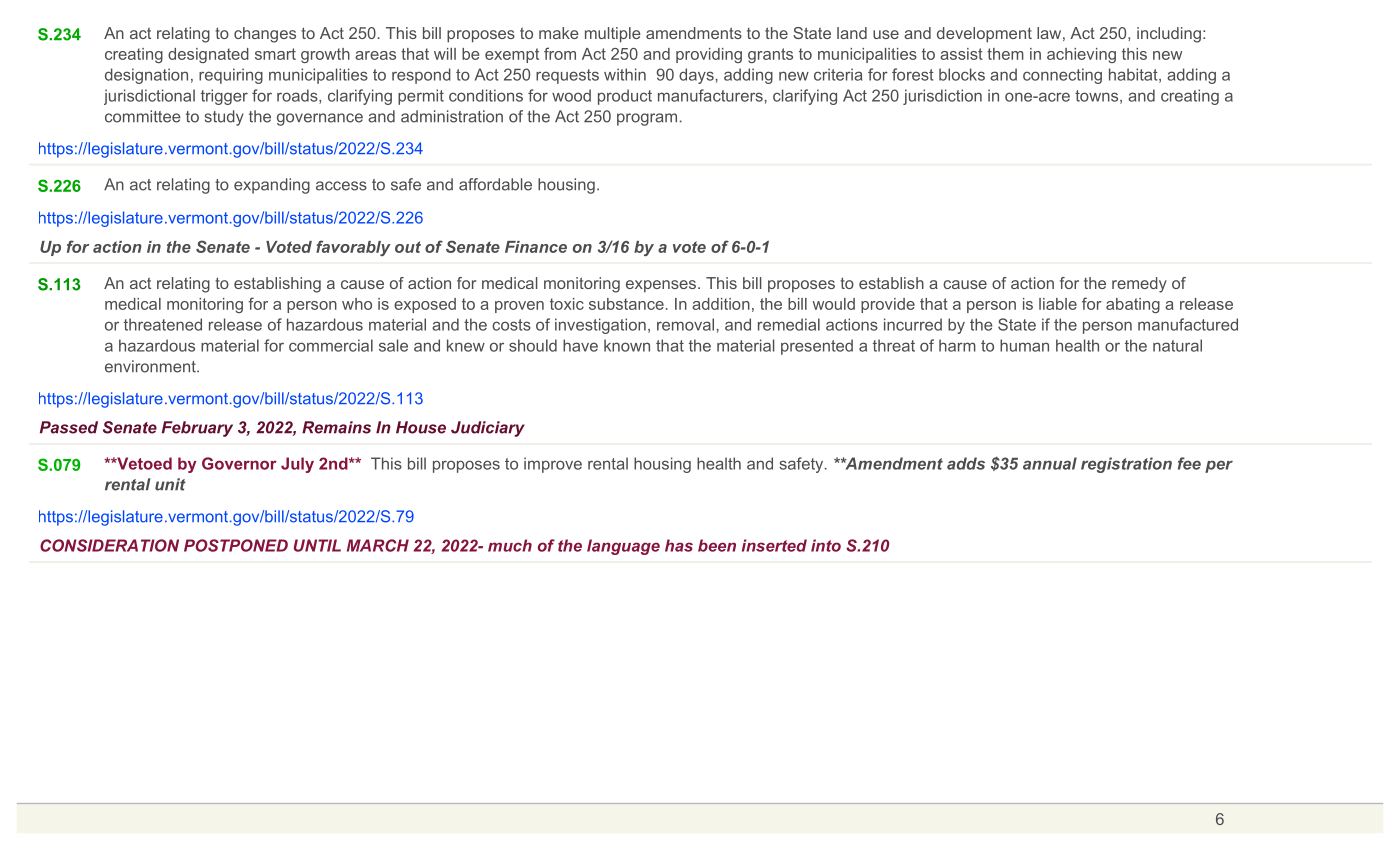 The height and width of the screenshot is (850, 1400). I want to click on expanding, so click(272, 186).
